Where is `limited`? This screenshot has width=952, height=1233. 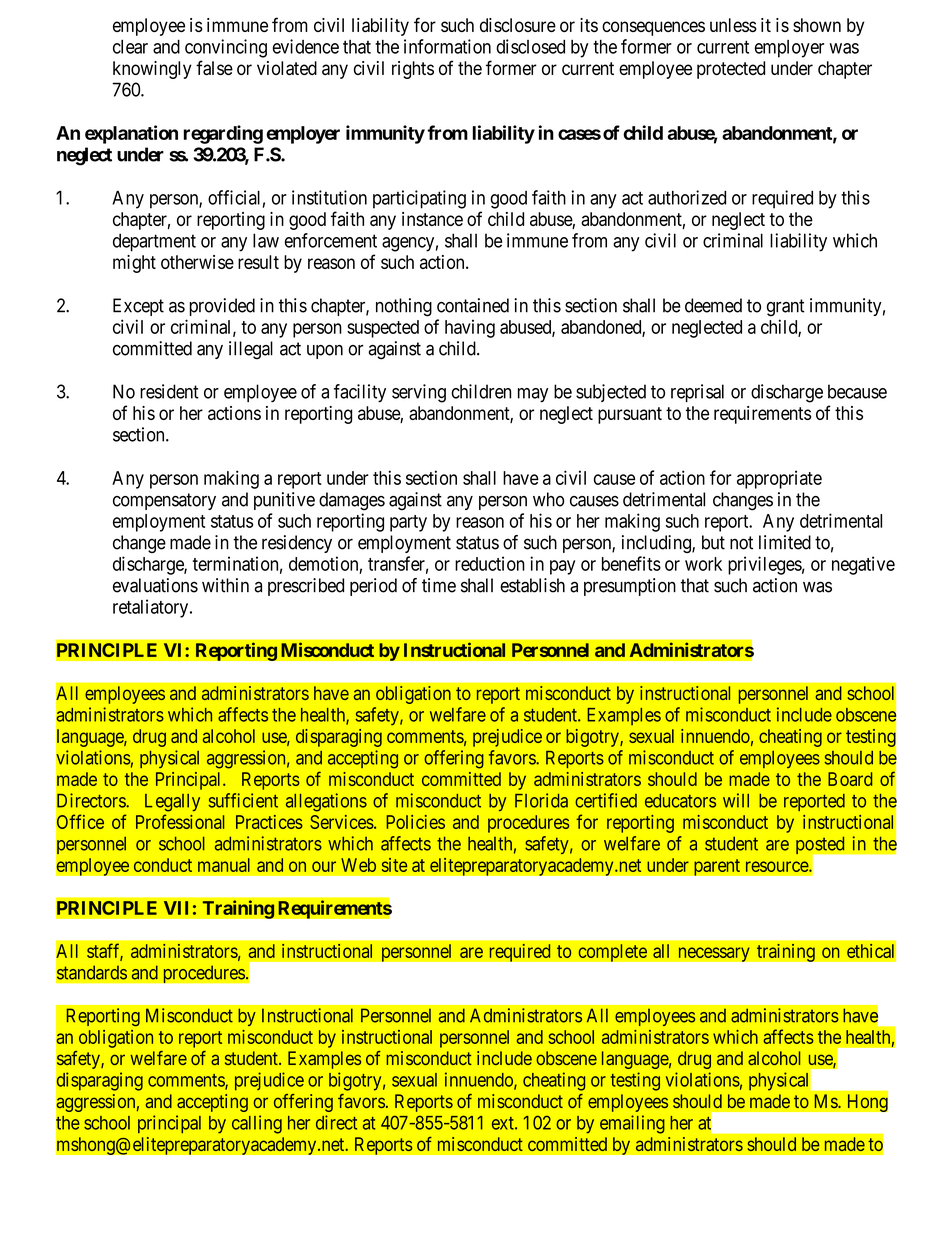
limited is located at coordinates (785, 542).
